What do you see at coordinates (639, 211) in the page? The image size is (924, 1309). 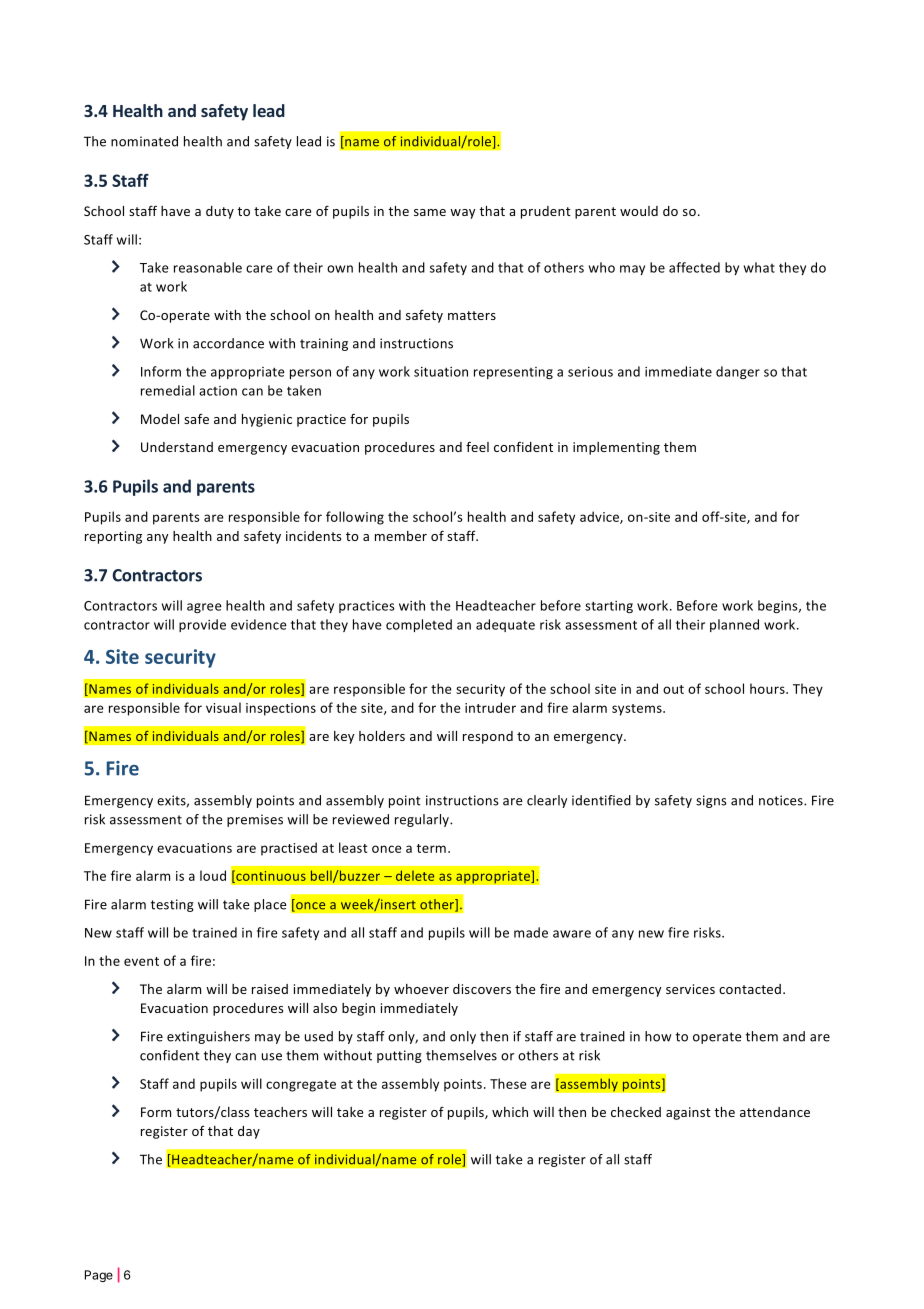 I see `would` at bounding box center [639, 211].
